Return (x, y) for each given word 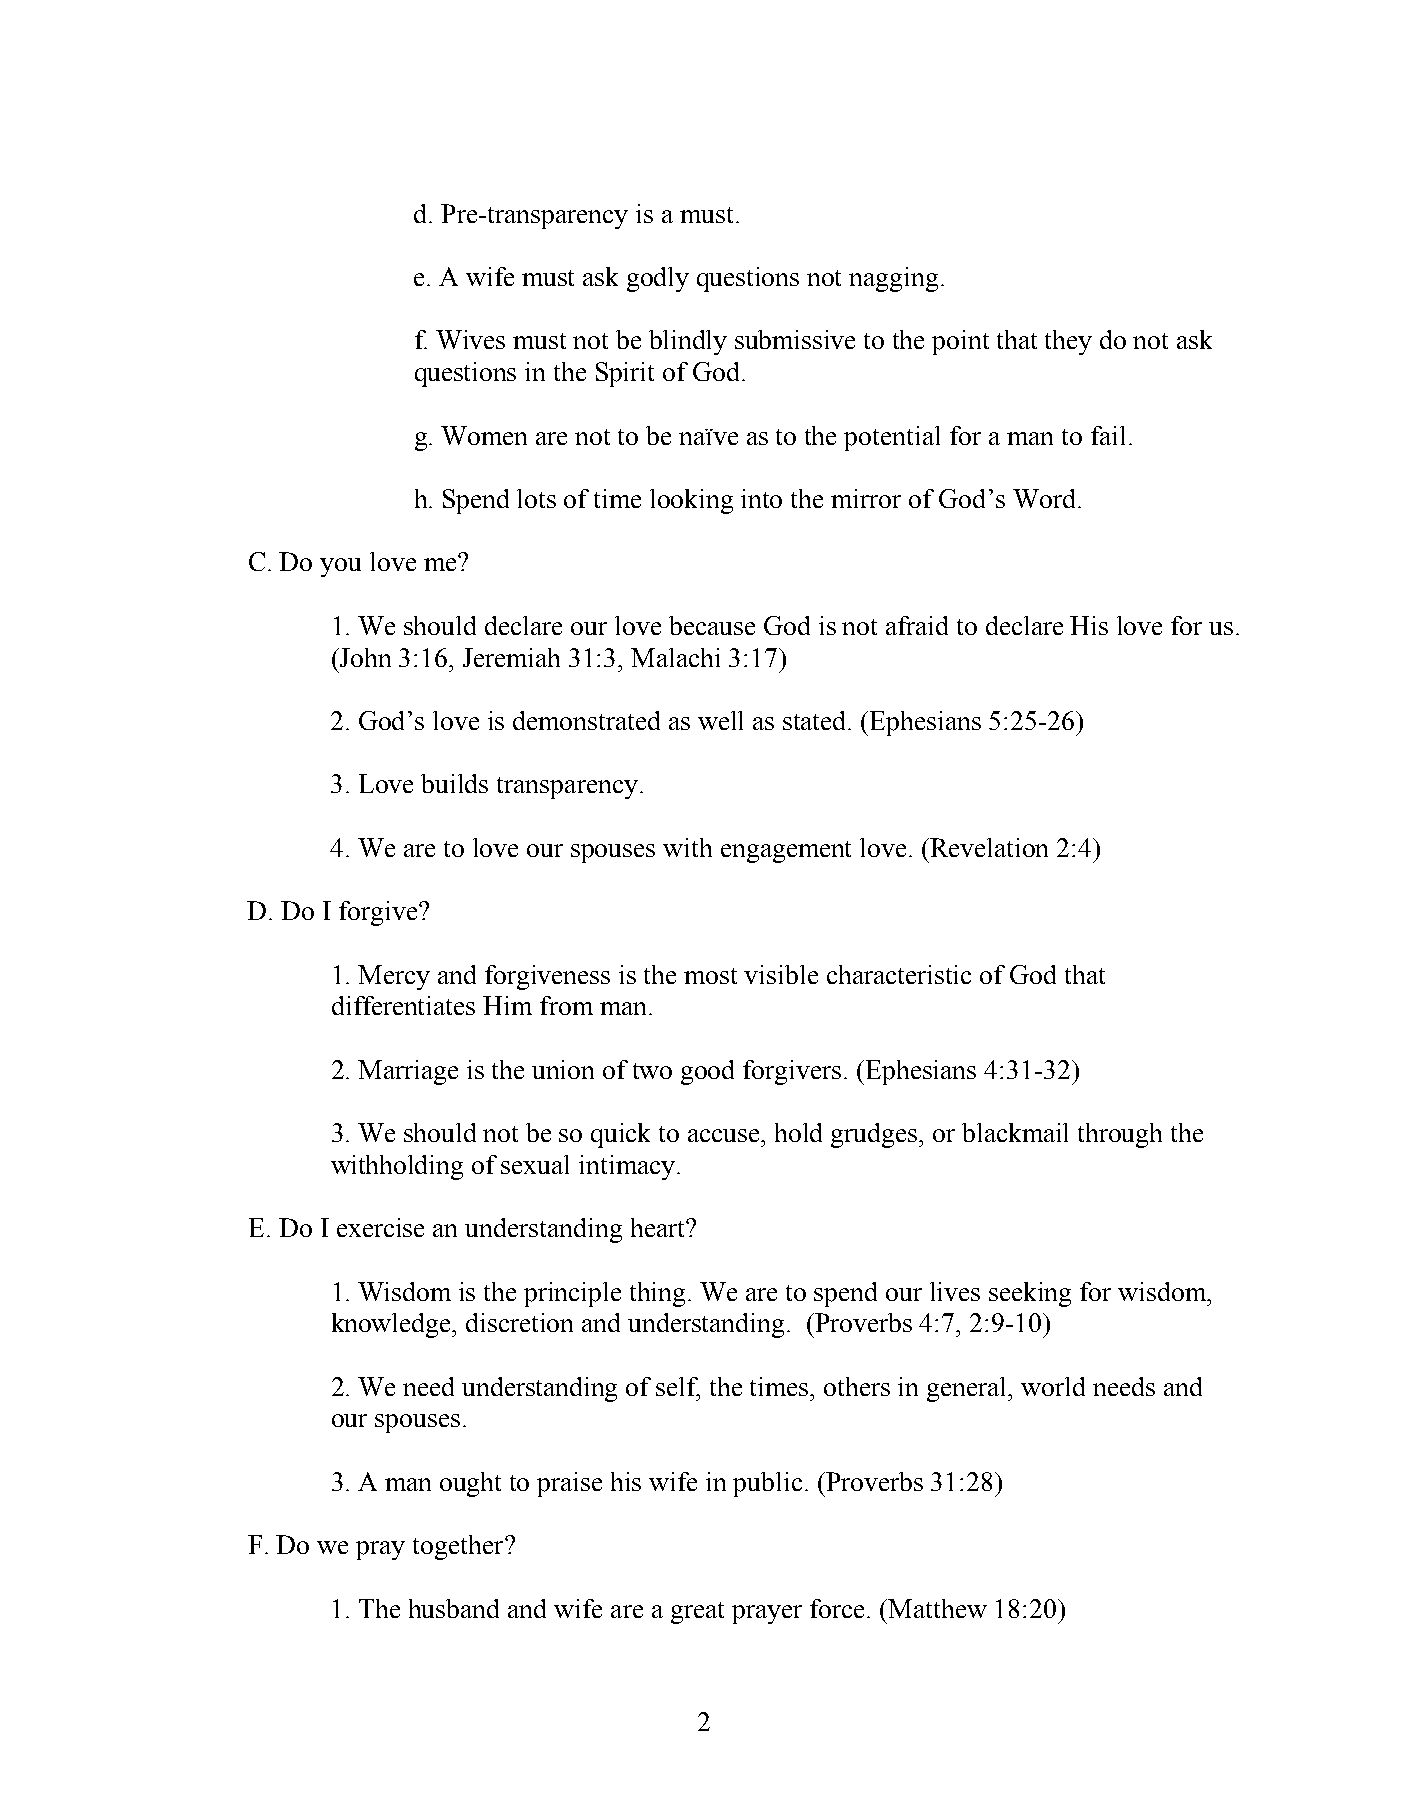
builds (454, 783)
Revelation (989, 847)
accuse (725, 1135)
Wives (470, 339)
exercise (380, 1227)
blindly (688, 342)
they (1068, 342)
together (459, 1547)
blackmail (1015, 1132)
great (697, 1613)
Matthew (937, 1608)
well (720, 720)
